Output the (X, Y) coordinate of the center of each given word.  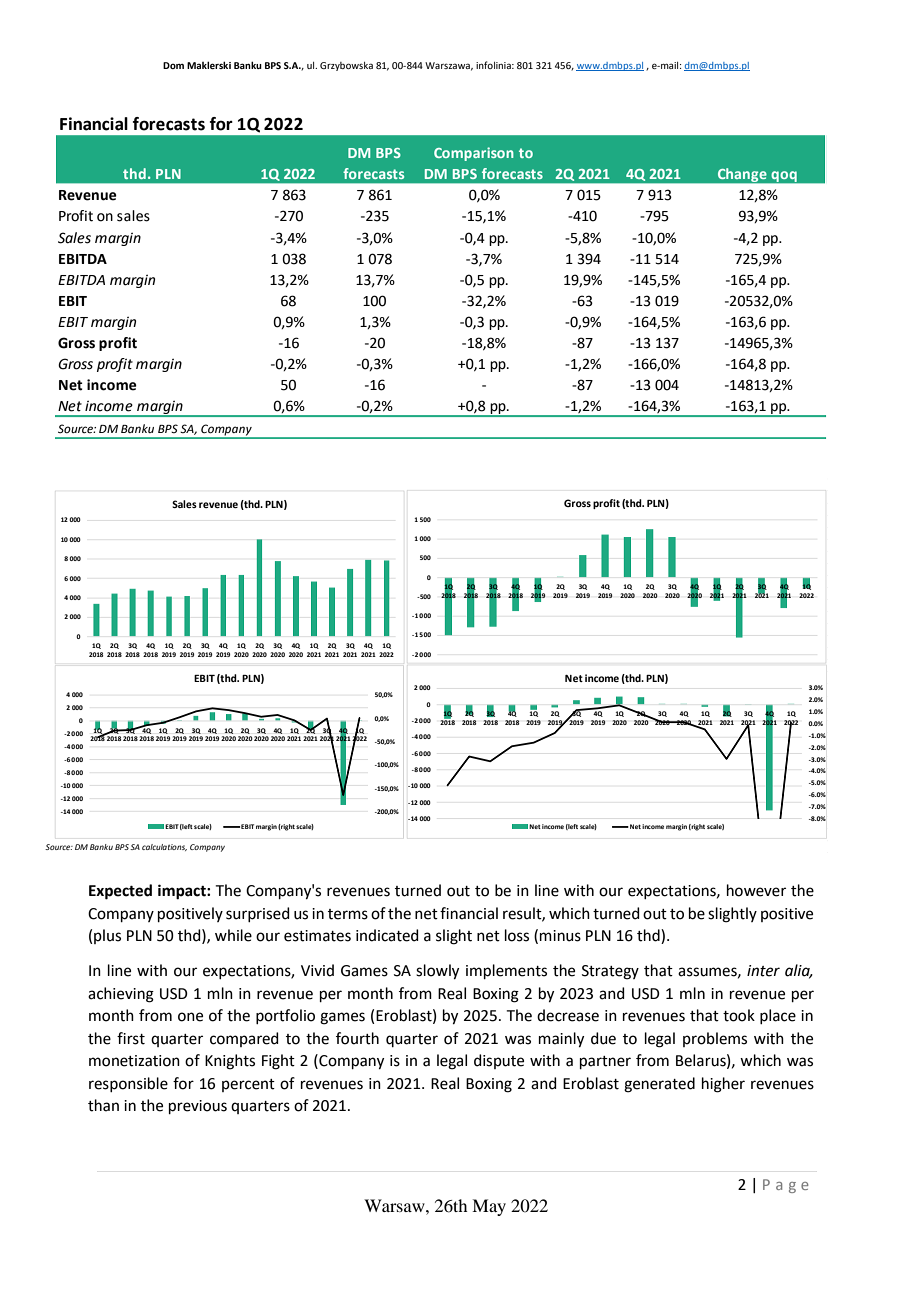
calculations (164, 847)
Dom (173, 65)
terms (348, 914)
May (489, 1207)
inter (763, 971)
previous (198, 1107)
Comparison (474, 154)
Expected (120, 892)
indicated (387, 935)
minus (560, 936)
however (756, 890)
